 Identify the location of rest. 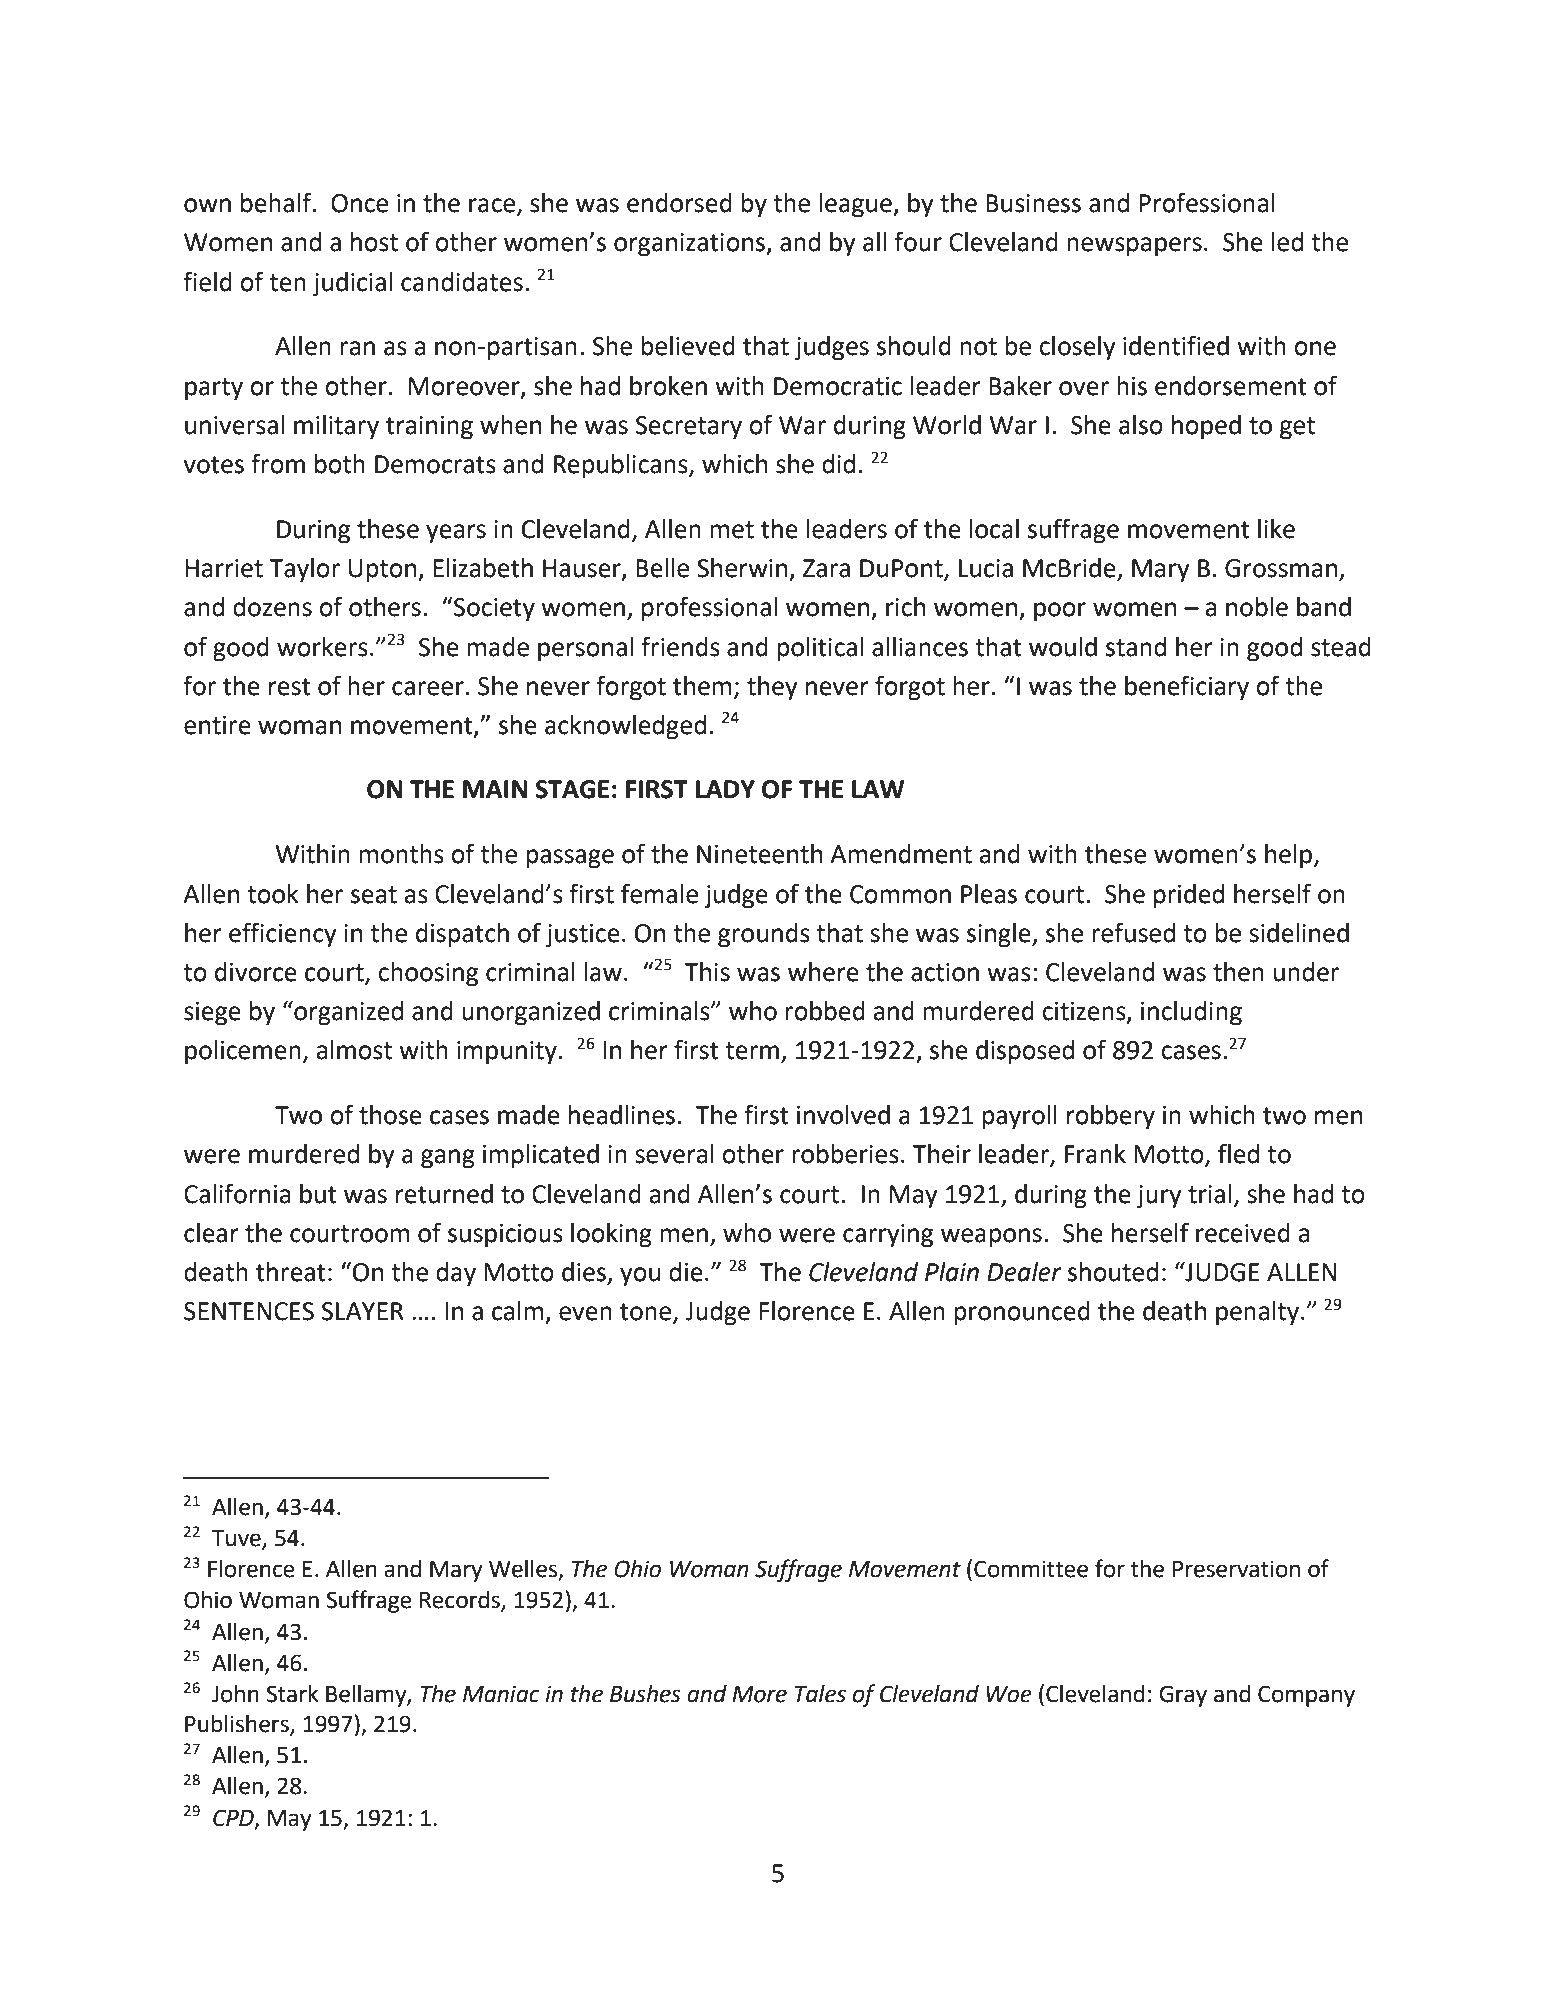
(290, 687).
